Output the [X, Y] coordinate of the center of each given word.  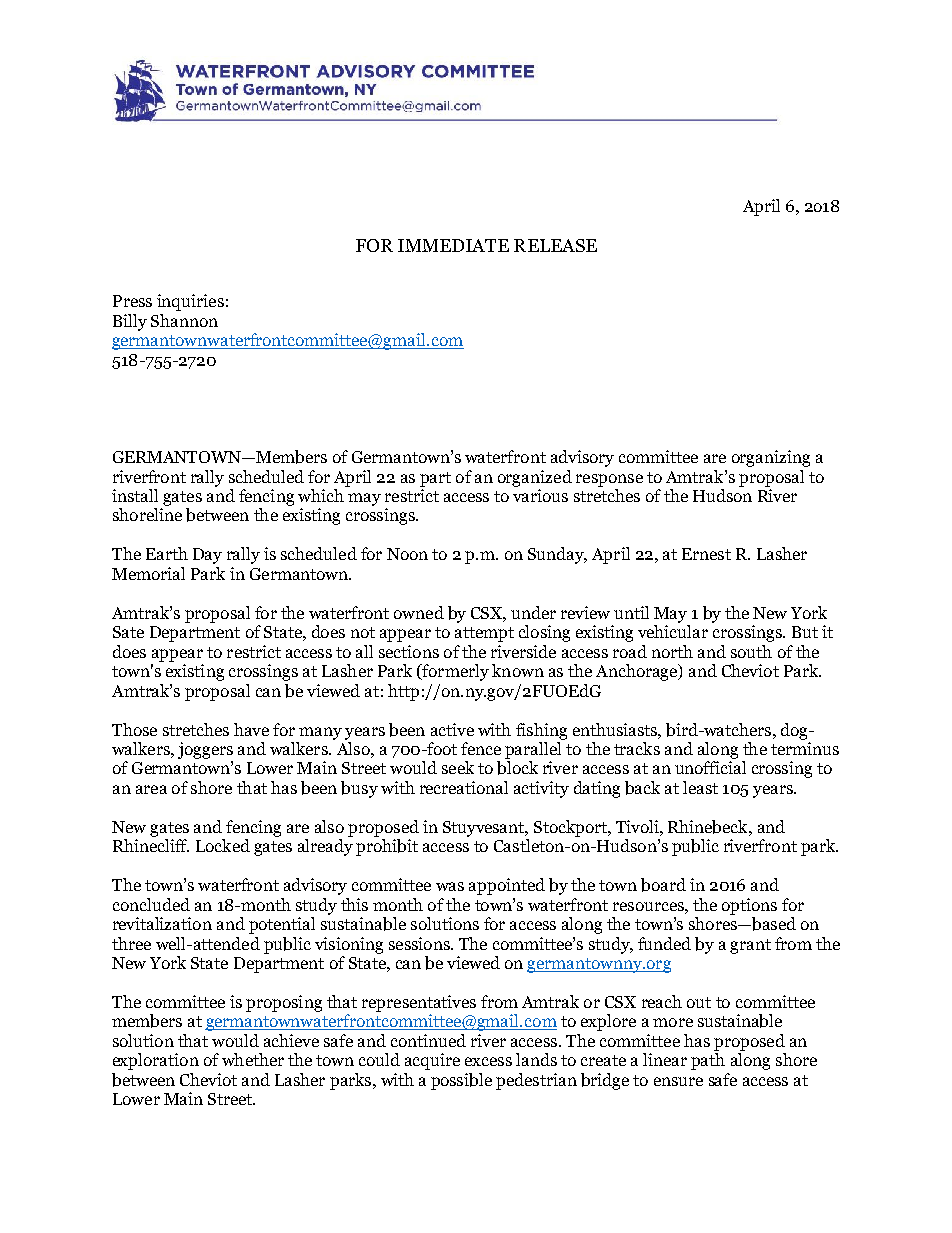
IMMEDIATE [453, 245]
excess [488, 1061]
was [450, 886]
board [663, 885]
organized [535, 478]
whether [253, 1059]
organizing [771, 458]
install [135, 495]
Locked [223, 845]
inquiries [190, 302]
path [708, 1061]
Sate [128, 632]
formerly [454, 672]
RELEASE [555, 245]
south [751, 651]
